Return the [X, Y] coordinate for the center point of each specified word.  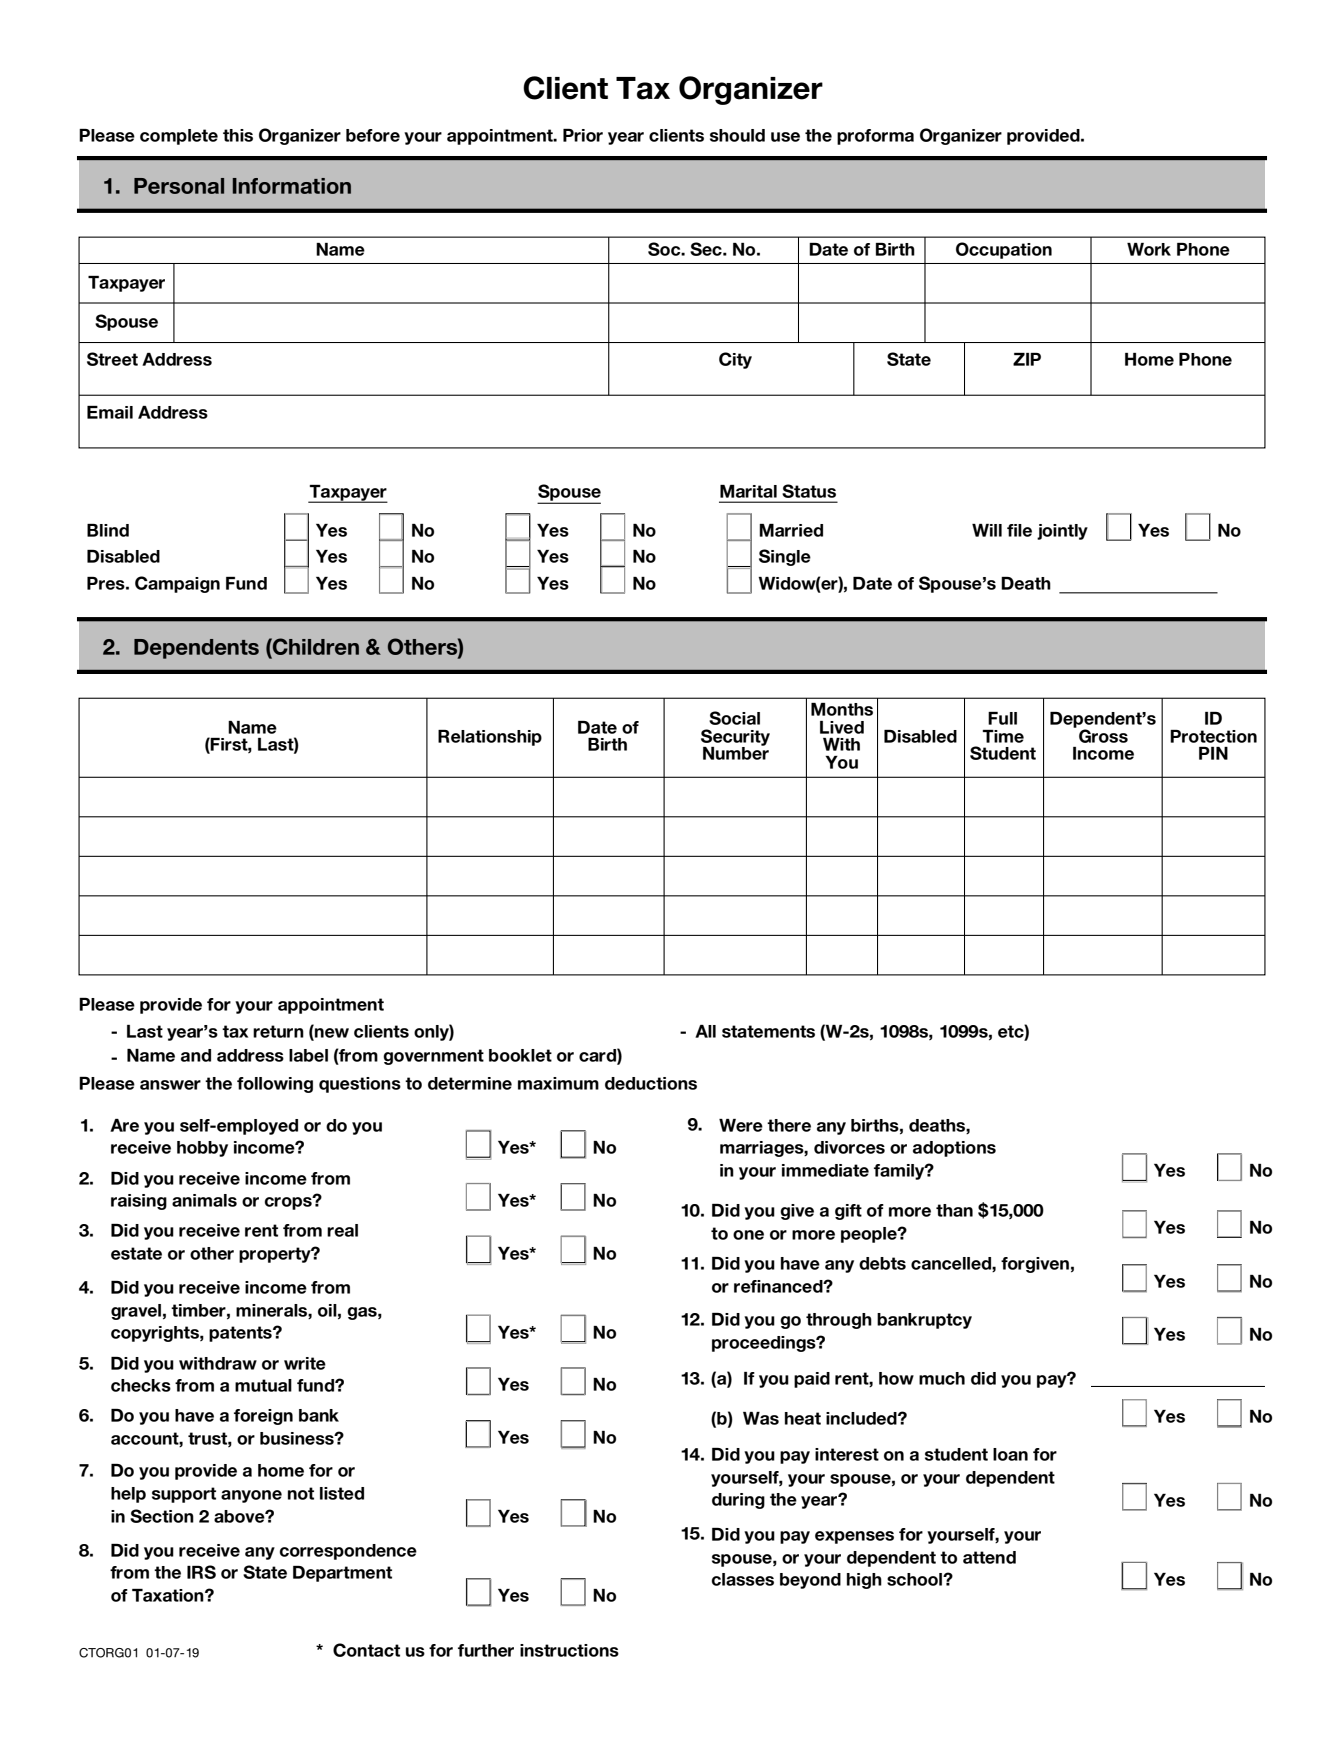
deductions [651, 1083]
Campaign [177, 584]
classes [743, 1579]
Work [1149, 249]
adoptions [954, 1149]
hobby [202, 1149]
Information [292, 186]
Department [342, 1574]
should [737, 135]
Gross [1103, 736]
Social [734, 718]
